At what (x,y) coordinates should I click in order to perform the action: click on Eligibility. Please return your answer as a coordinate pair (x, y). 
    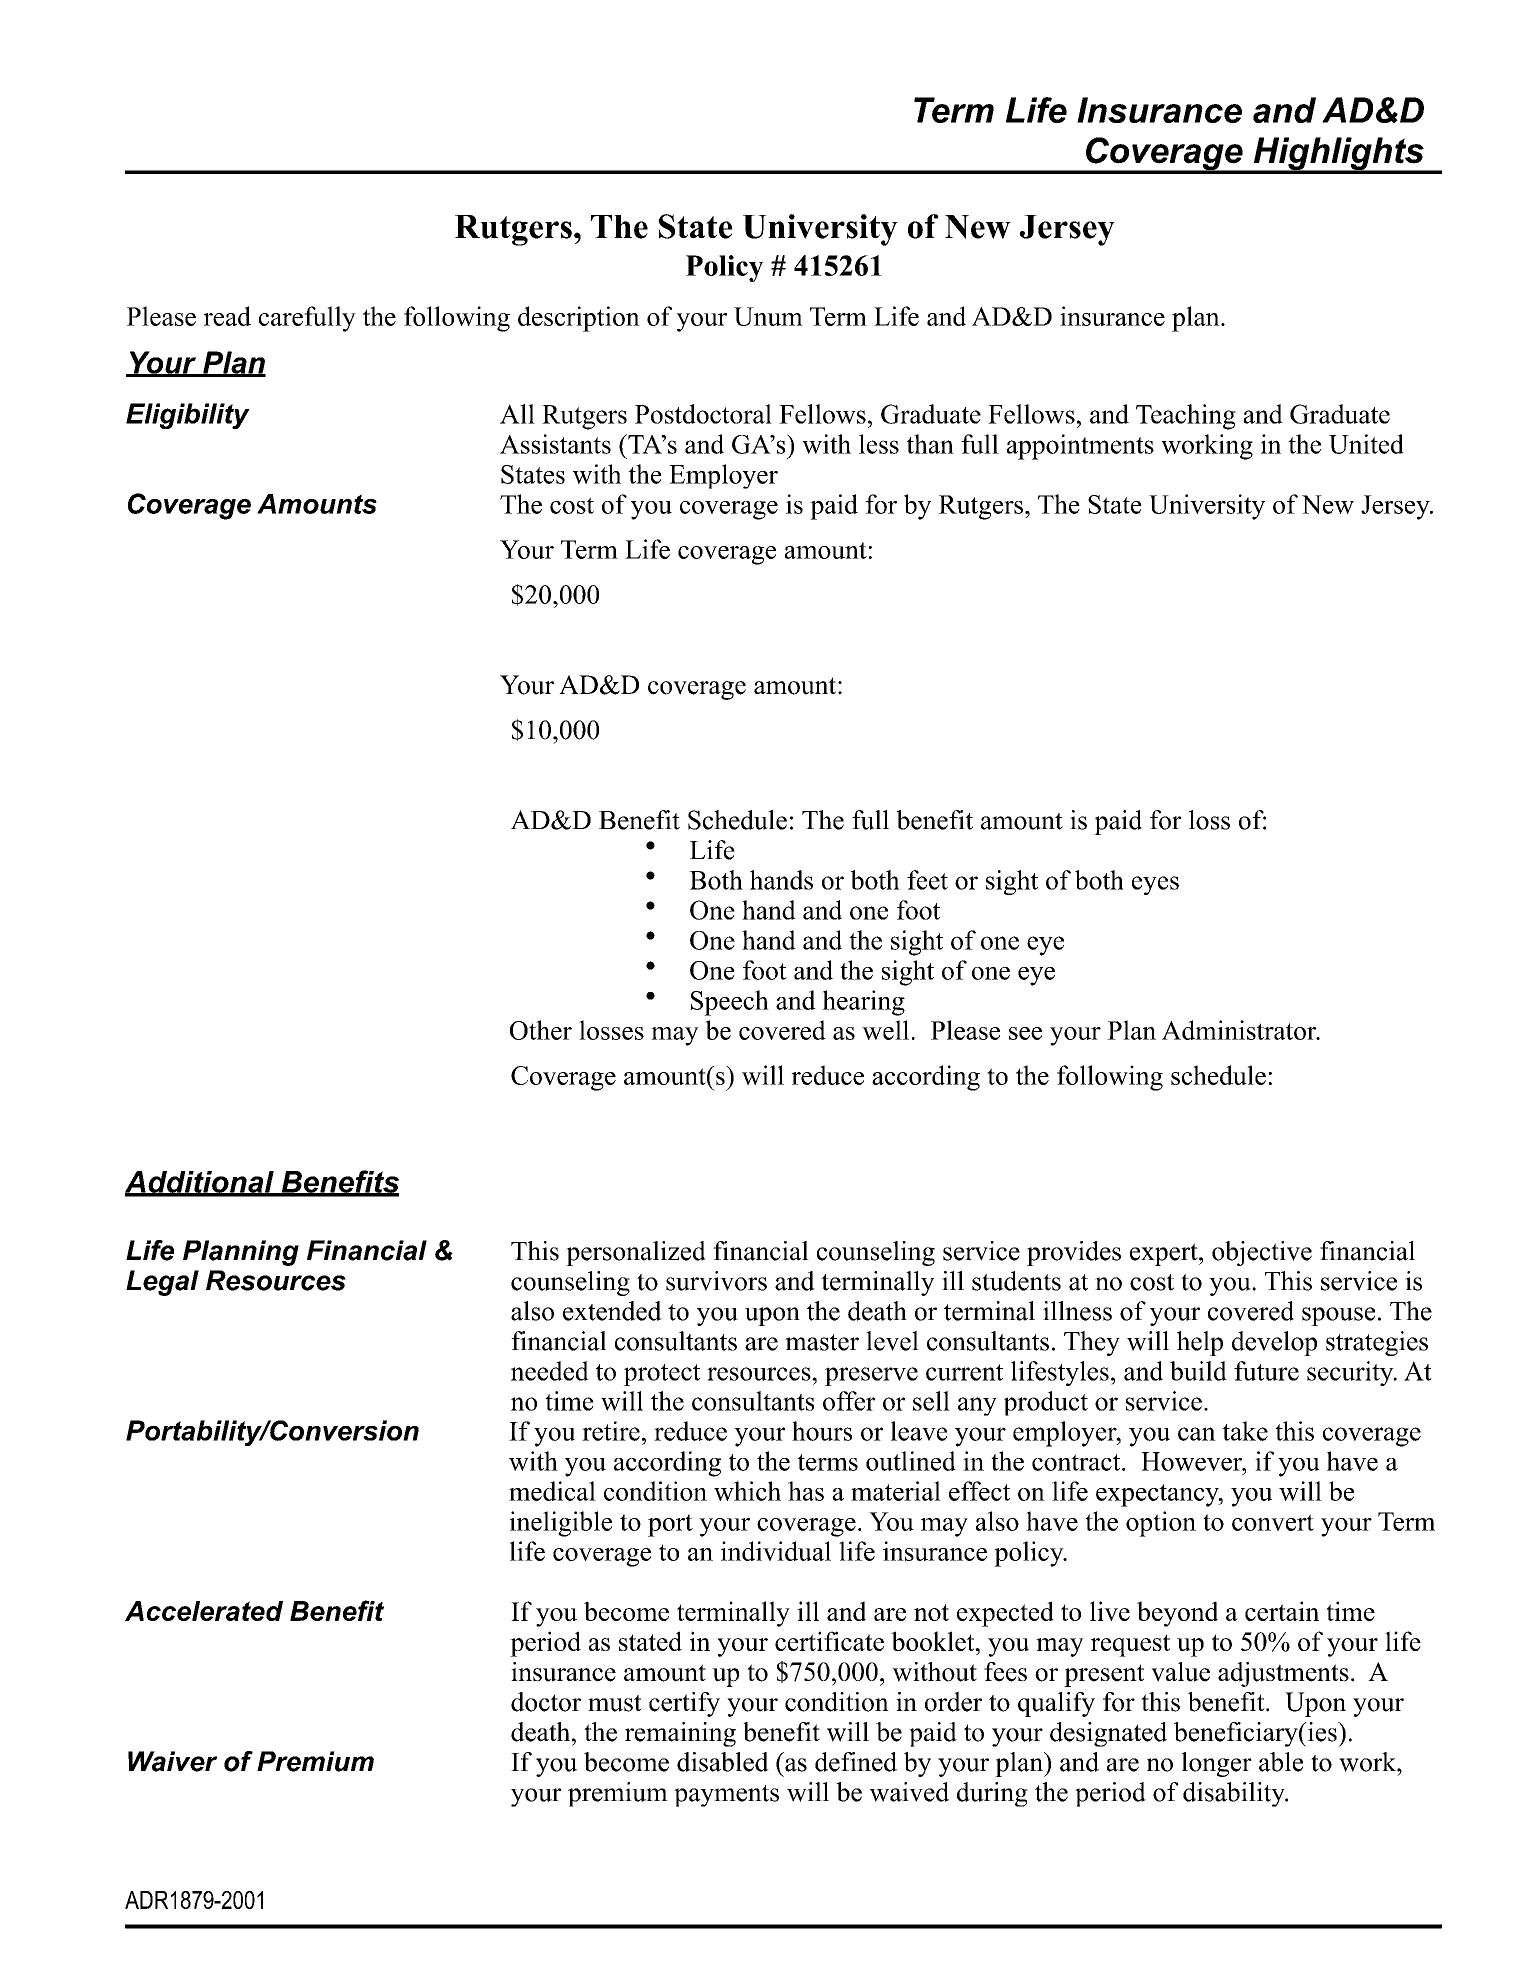
    Looking at the image, I should click on (188, 416).
